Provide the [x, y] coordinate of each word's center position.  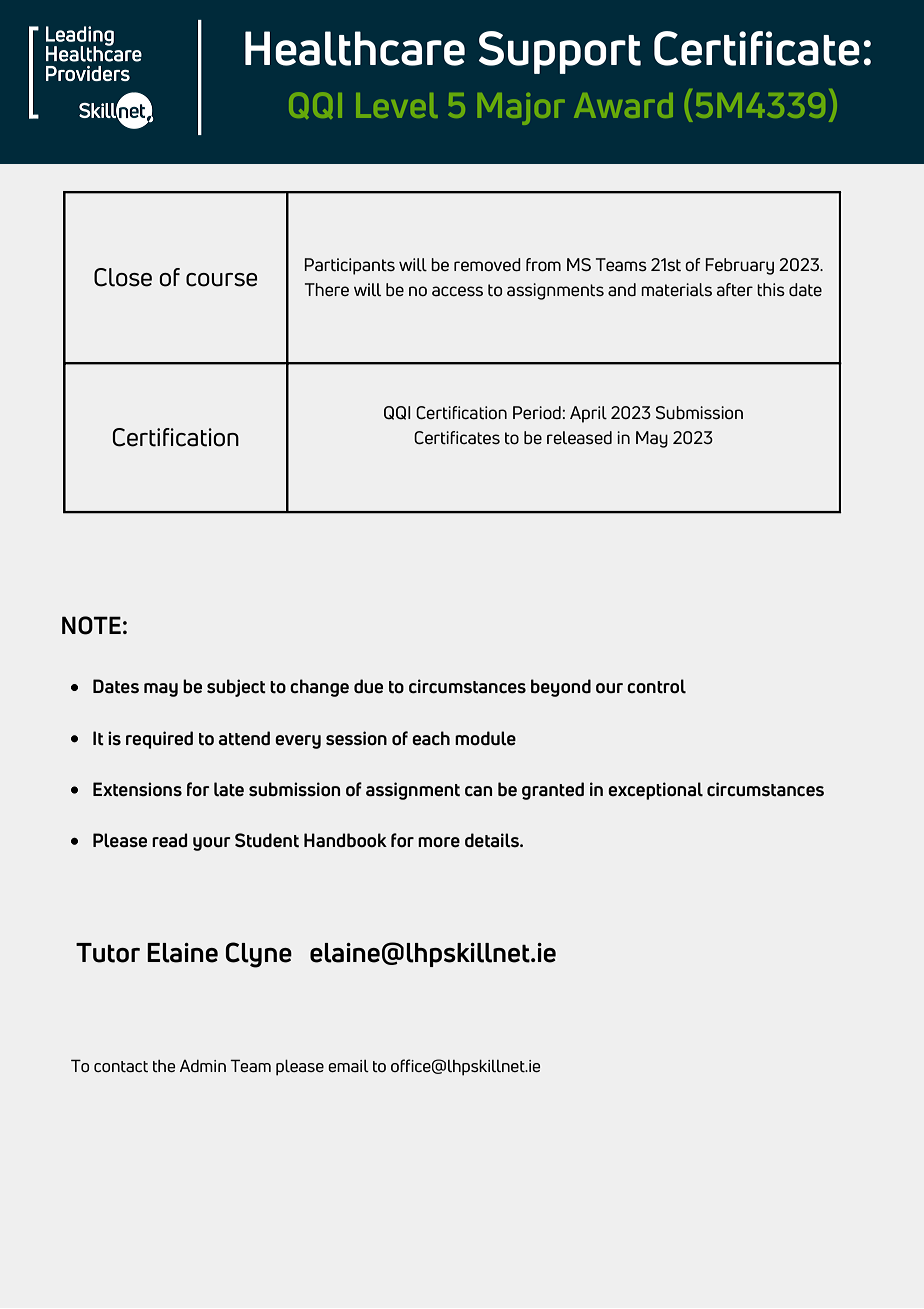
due [368, 686]
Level [396, 105]
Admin [203, 1066]
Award [623, 105]
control [656, 686]
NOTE [91, 625]
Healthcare [355, 48]
